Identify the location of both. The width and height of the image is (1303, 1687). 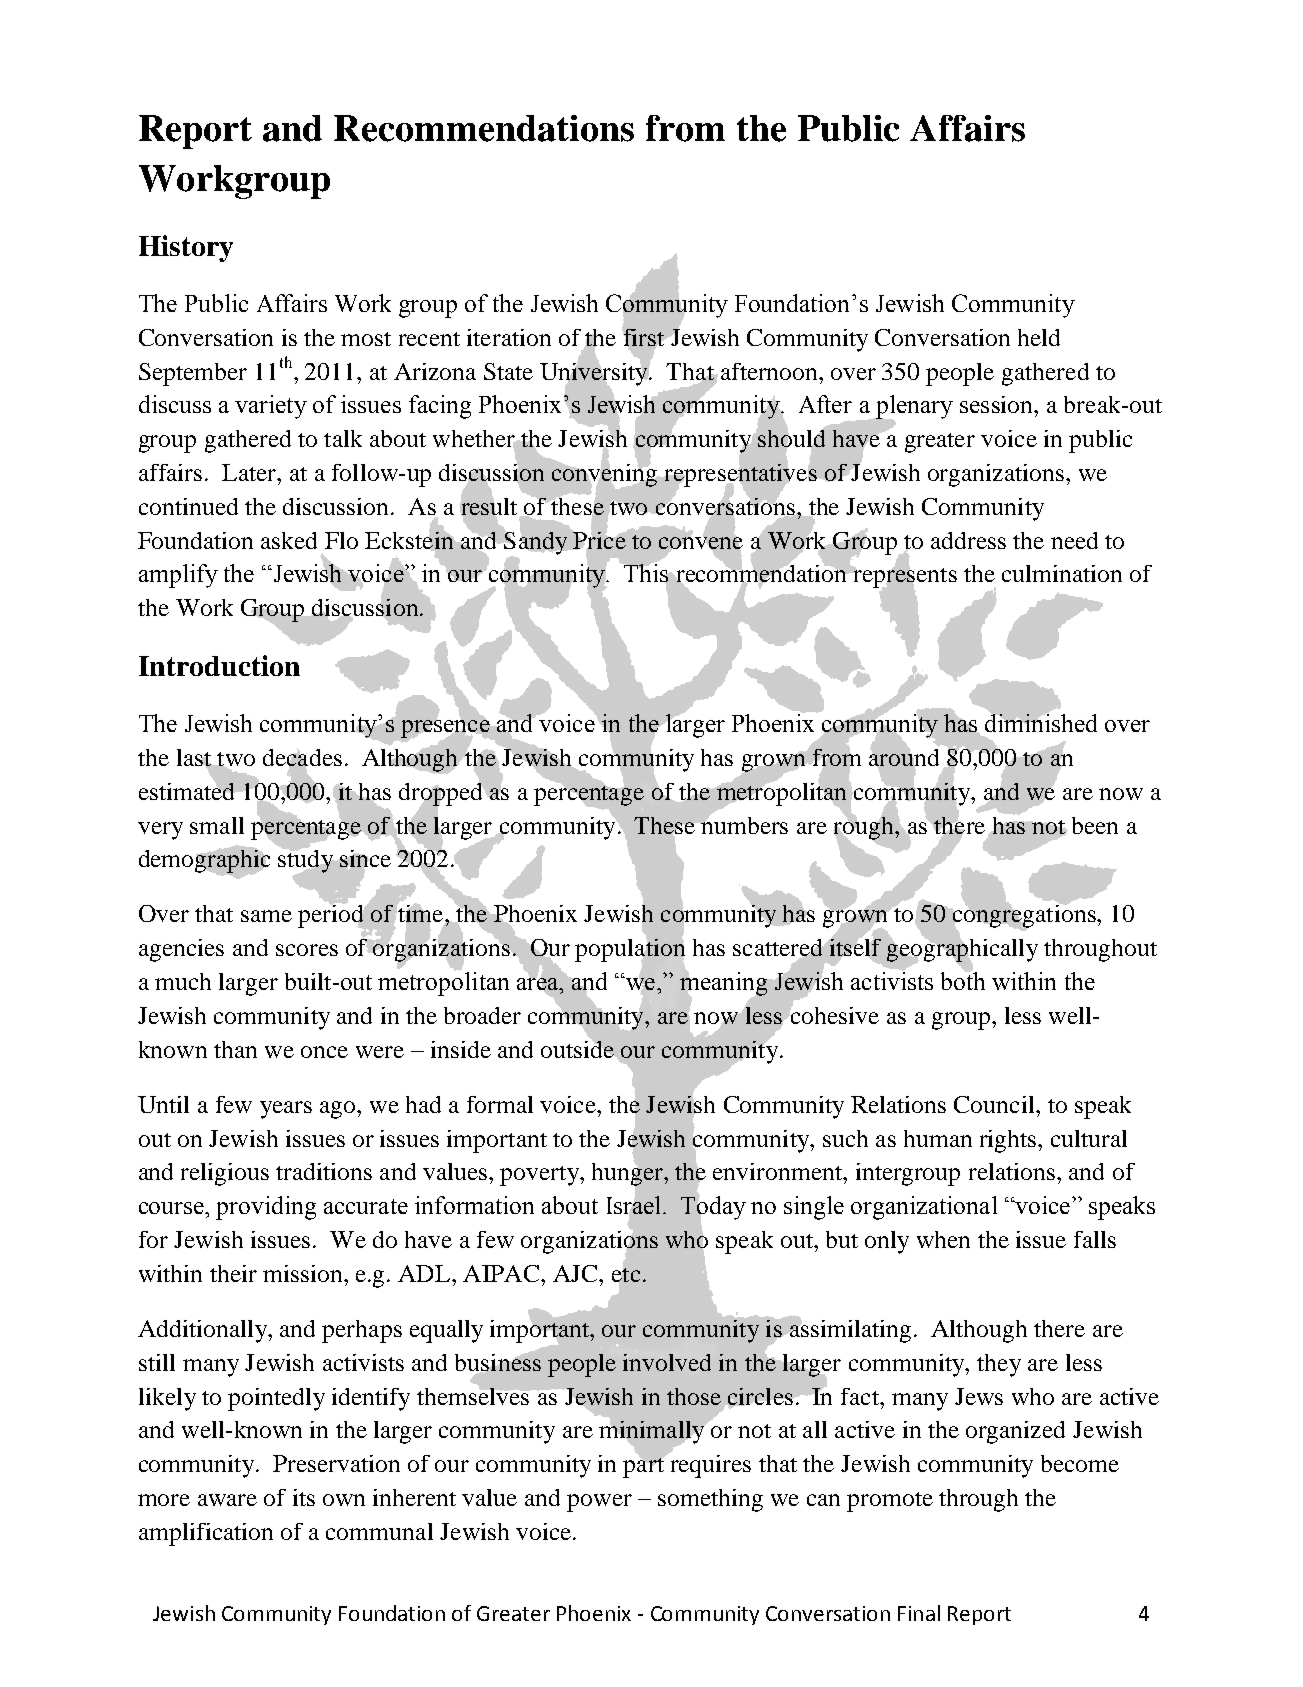
(963, 980).
